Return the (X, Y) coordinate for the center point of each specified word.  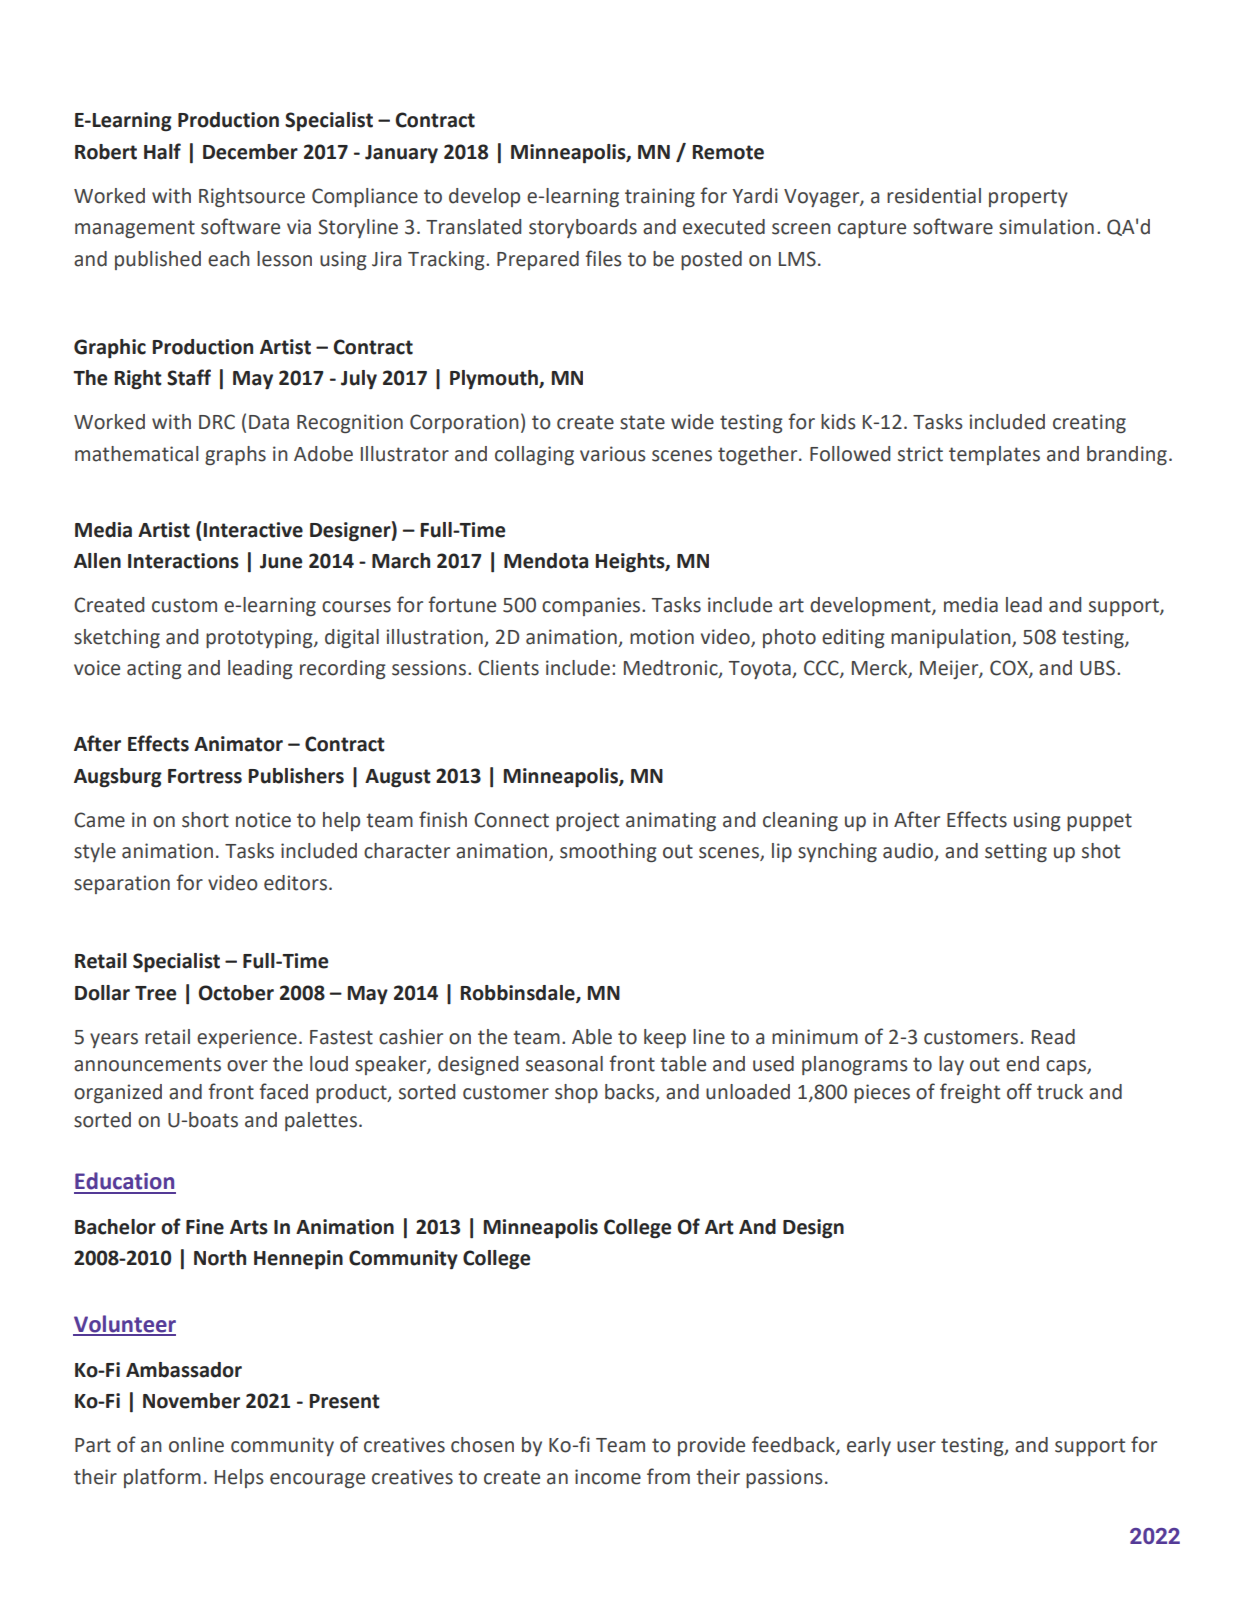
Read (1053, 1037)
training (660, 197)
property (1028, 198)
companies (592, 606)
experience (247, 1038)
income (608, 1477)
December (250, 152)
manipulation (952, 638)
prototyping (260, 638)
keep (665, 1038)
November (191, 1401)
